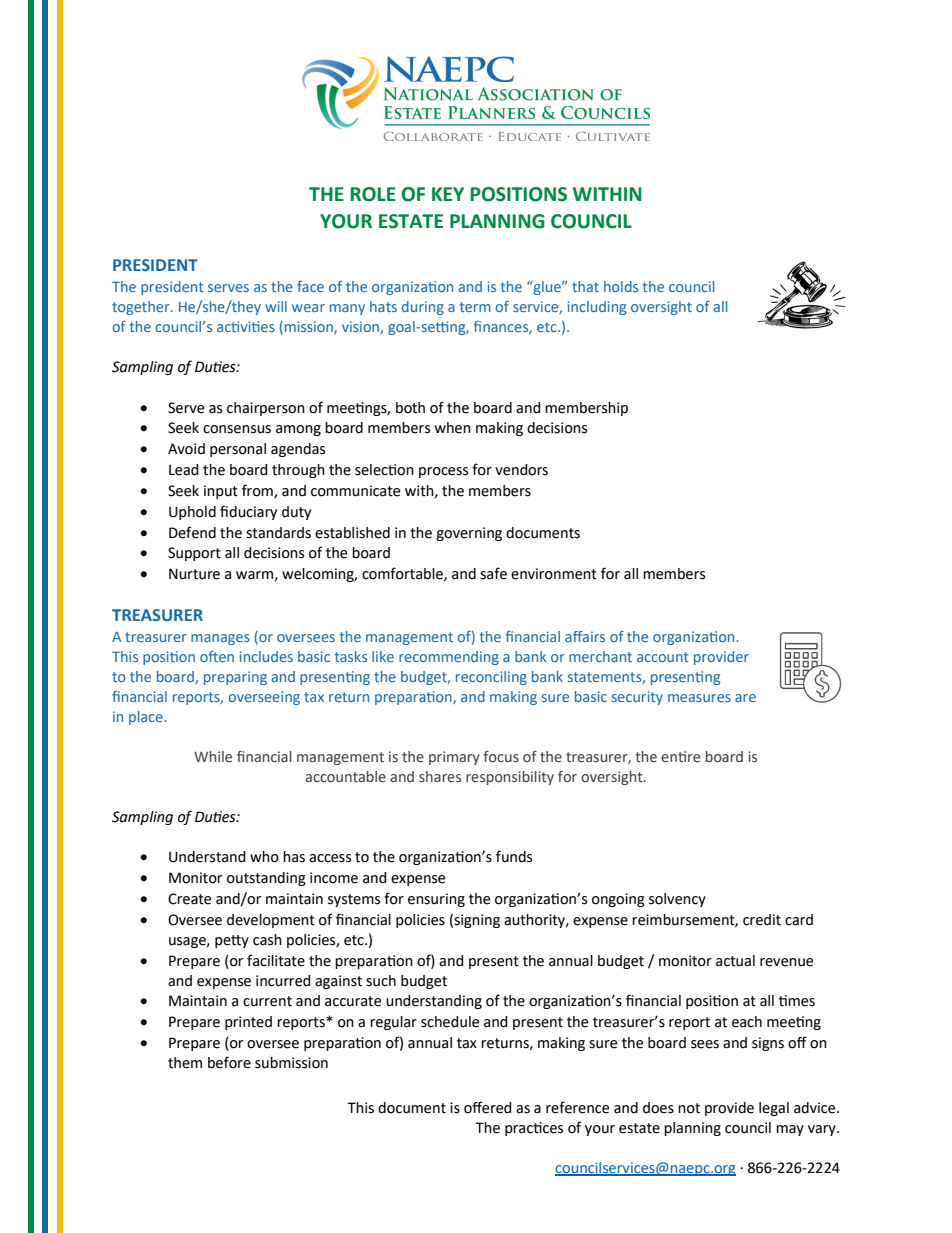  I want to click on KEY, so click(448, 194).
